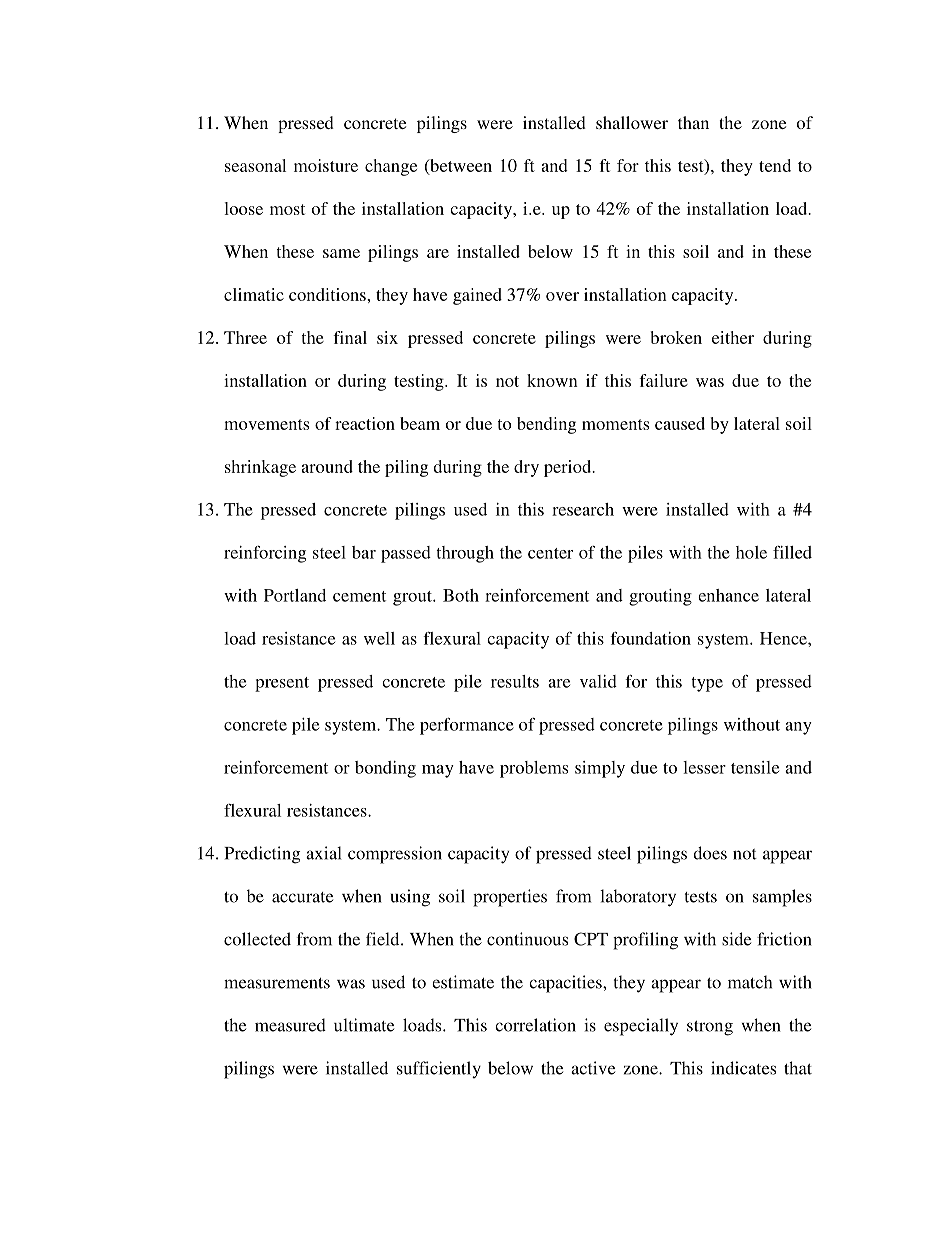 The image size is (952, 1233). Describe the element at coordinates (526, 468) in the screenshot. I see `dry` at that location.
